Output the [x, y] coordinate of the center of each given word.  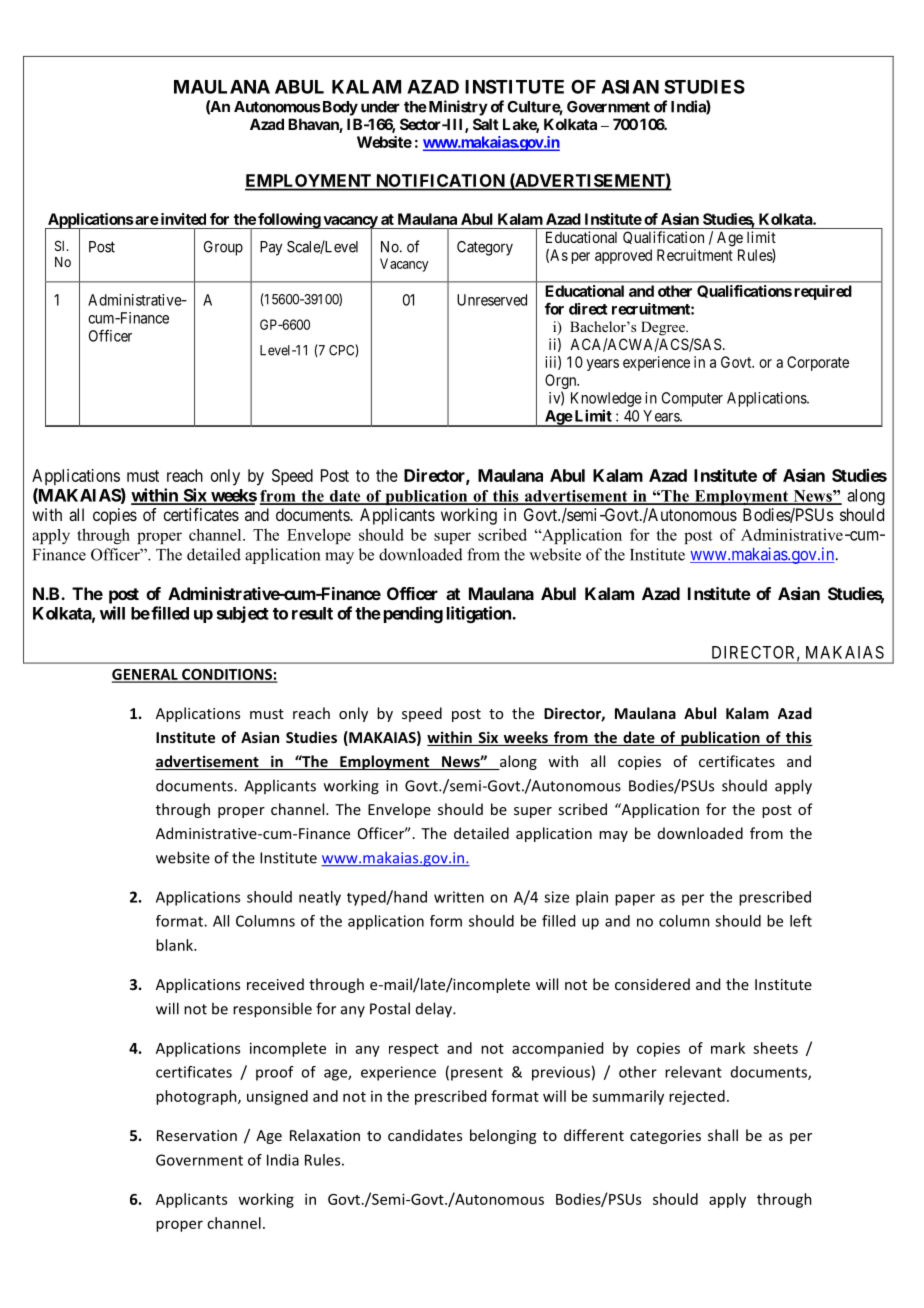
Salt [486, 124]
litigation [480, 614]
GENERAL [146, 675]
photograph [197, 1097]
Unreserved [492, 300]
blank [175, 945]
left [801, 921]
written [459, 897]
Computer [692, 399]
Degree [664, 328]
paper [635, 900]
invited [182, 219]
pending [413, 614]
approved [623, 256]
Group [223, 248]
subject [243, 614]
